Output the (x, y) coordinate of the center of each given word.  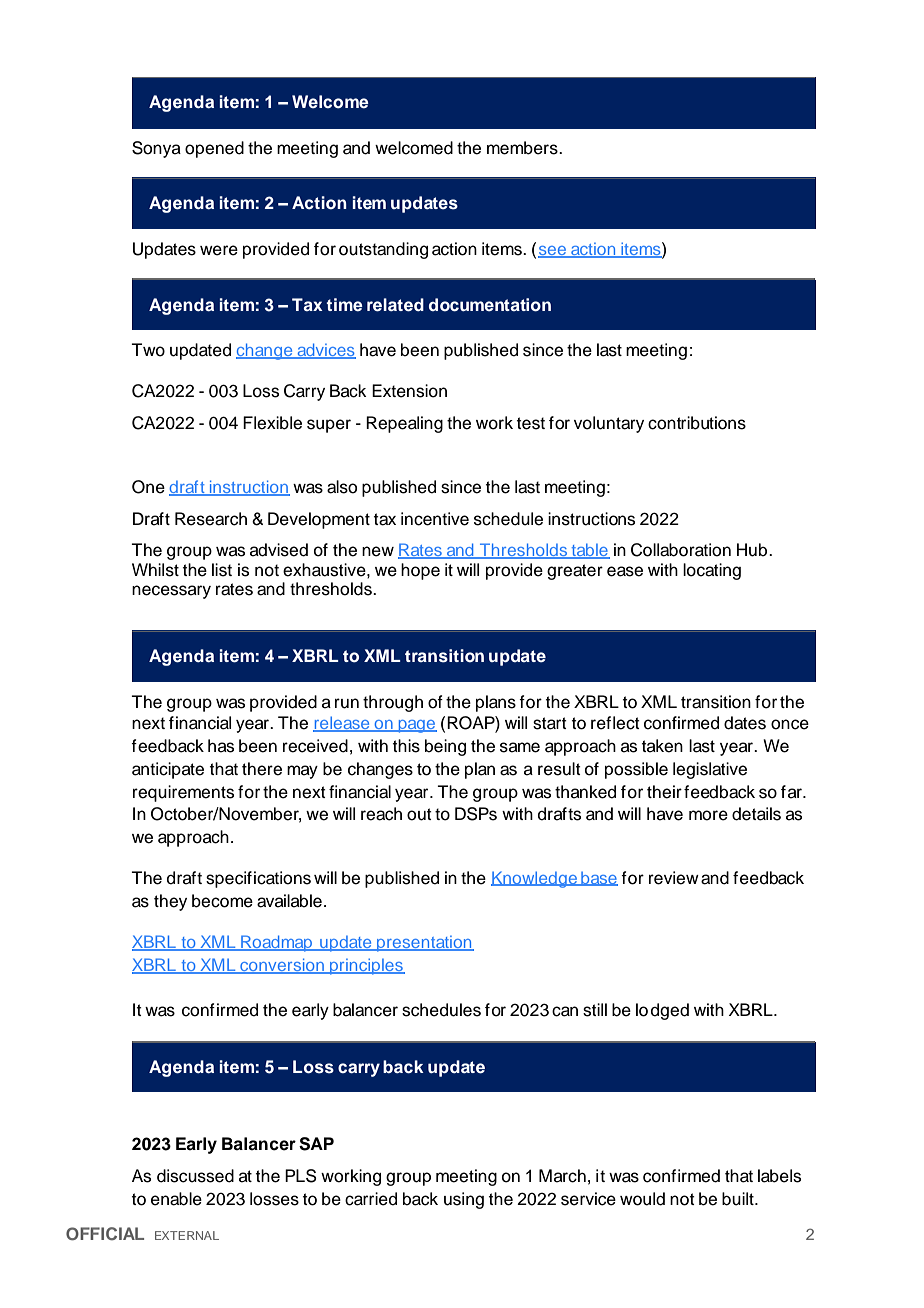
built (739, 1199)
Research (211, 519)
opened (214, 149)
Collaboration (681, 550)
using (464, 1200)
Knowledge (535, 879)
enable (176, 1199)
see (553, 252)
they (170, 902)
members (523, 148)
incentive (435, 519)
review (674, 878)
